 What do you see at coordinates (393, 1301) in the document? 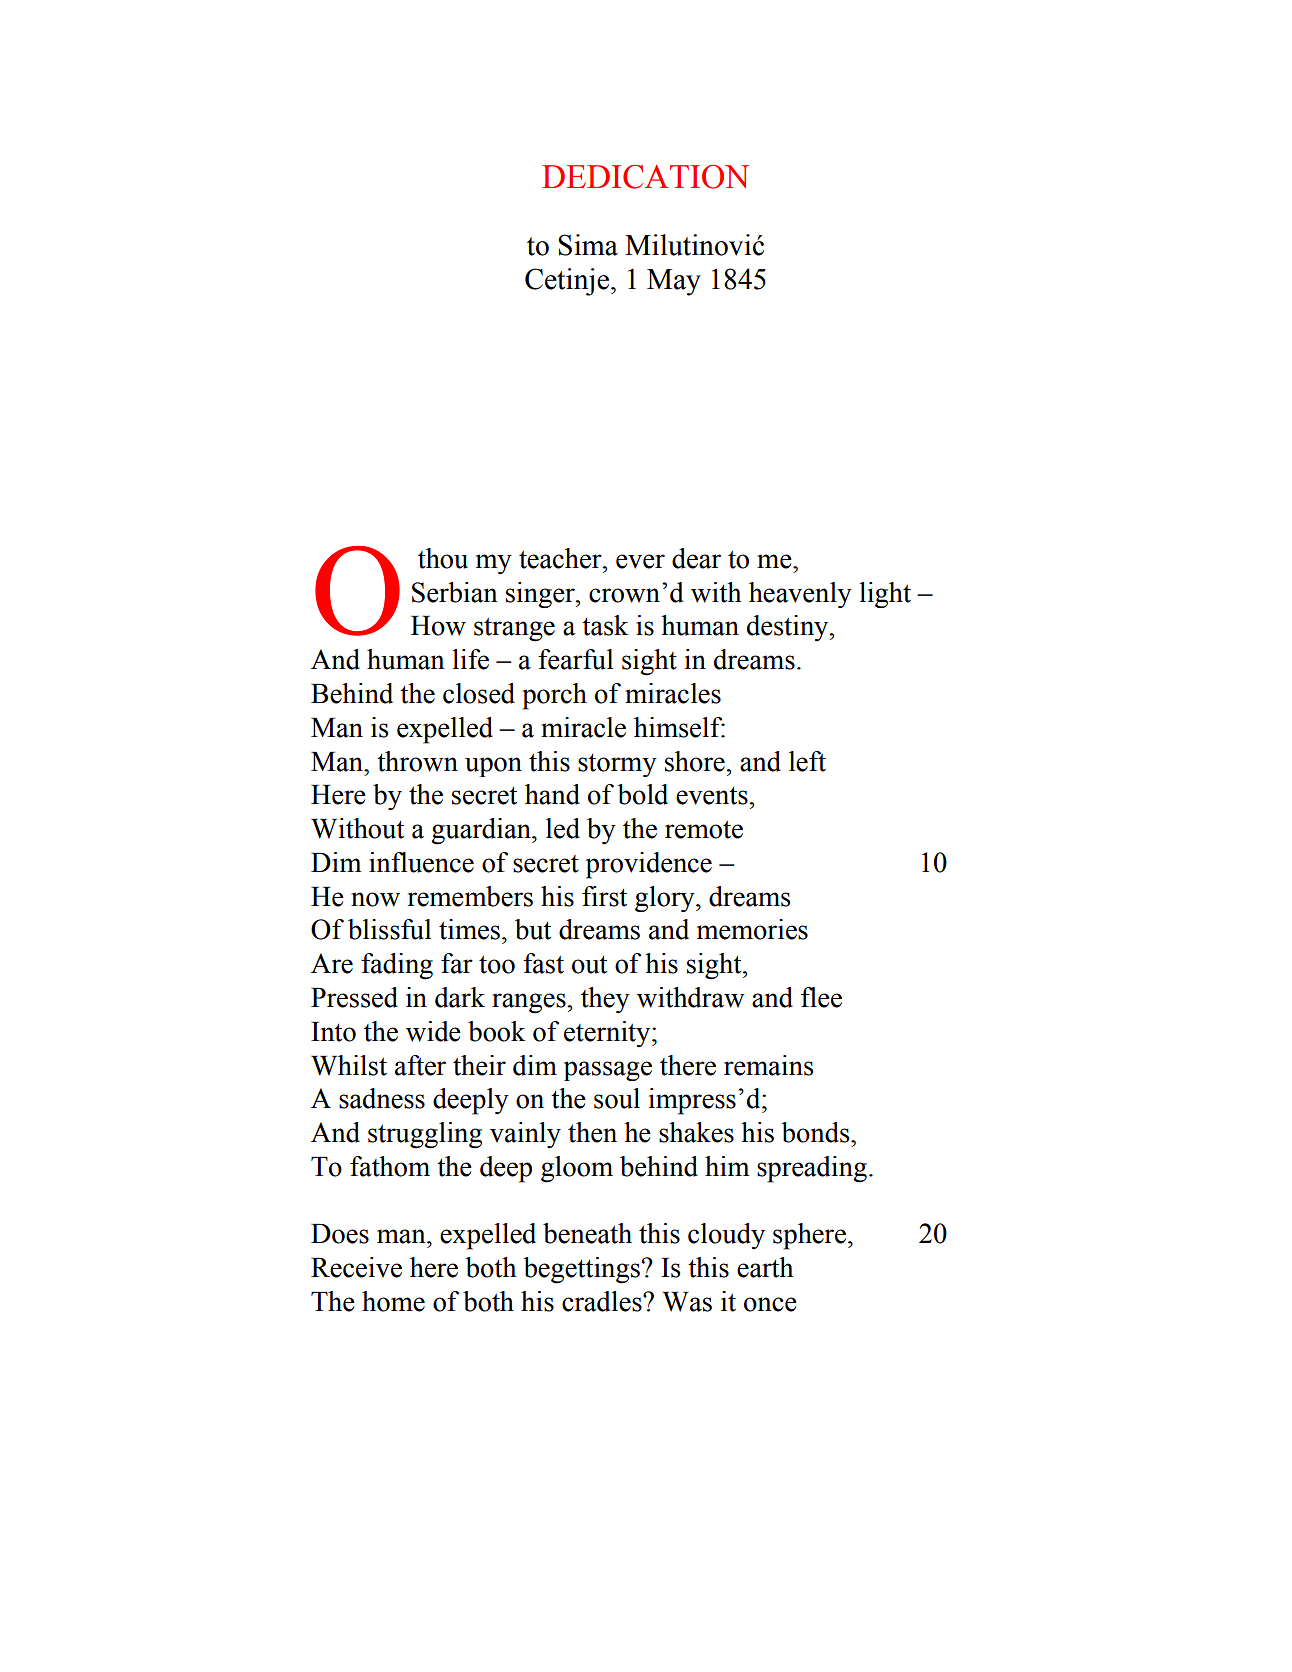
I see `home` at bounding box center [393, 1301].
